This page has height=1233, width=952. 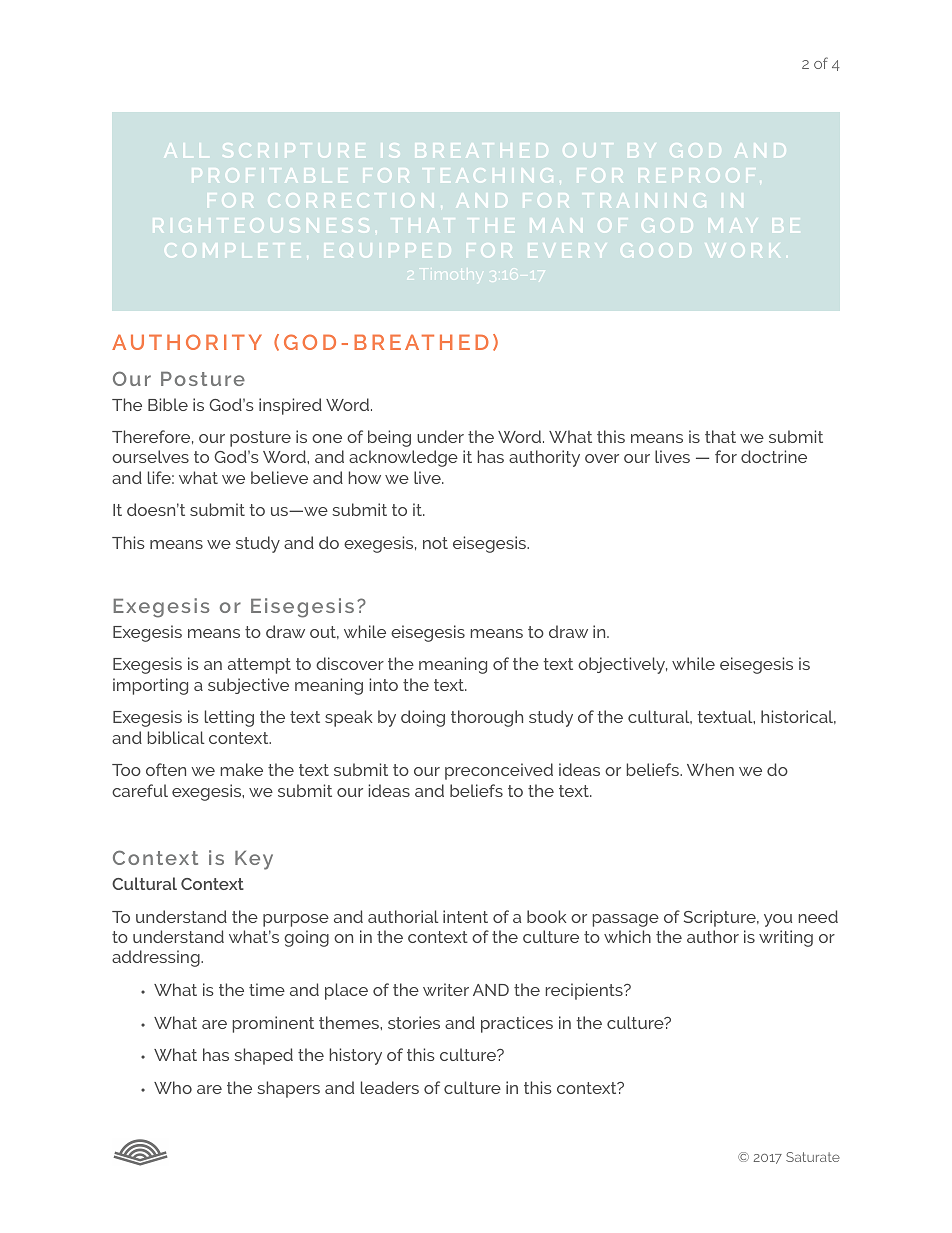 I want to click on Who, so click(x=173, y=1087).
